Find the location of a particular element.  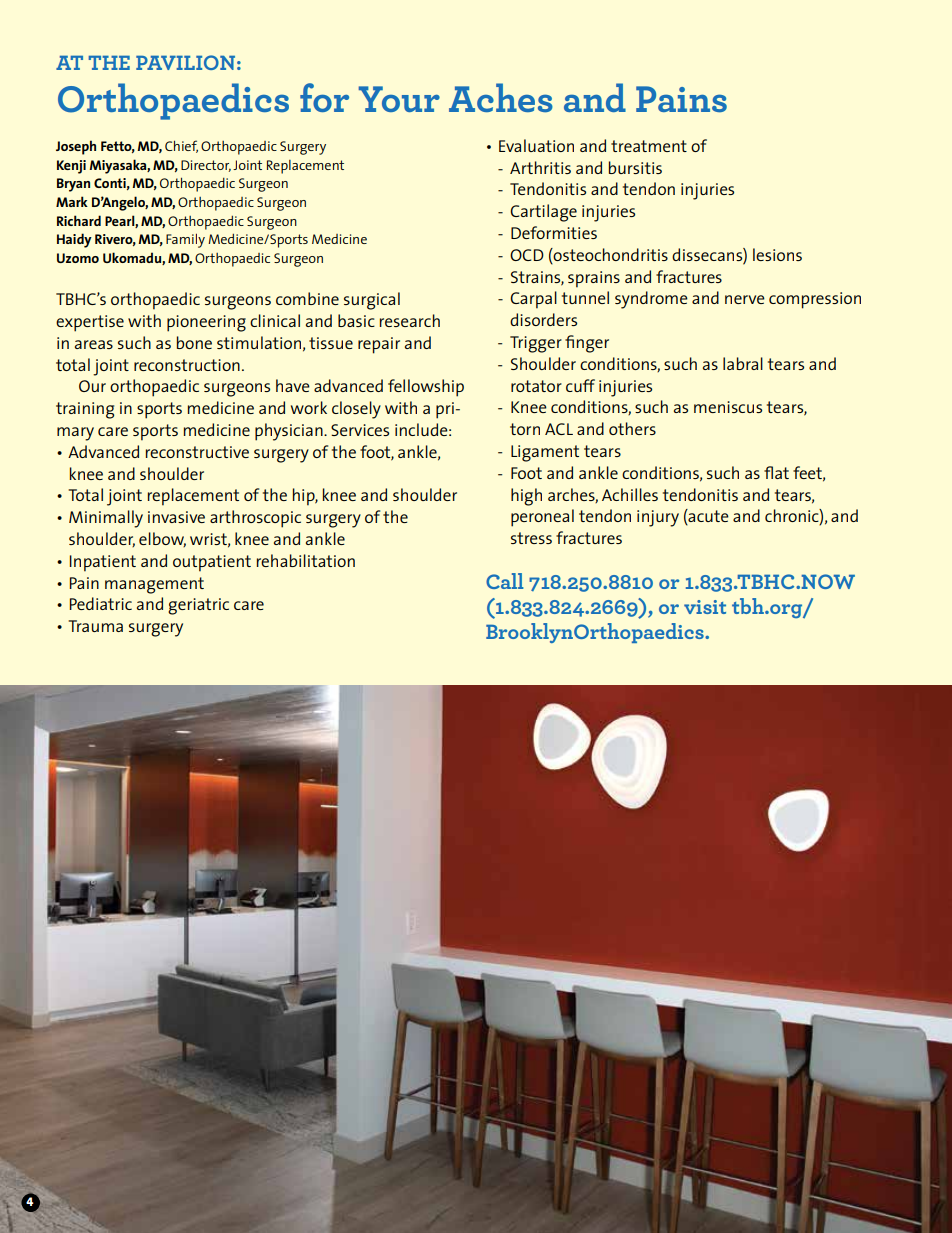

treatment is located at coordinates (649, 146).
